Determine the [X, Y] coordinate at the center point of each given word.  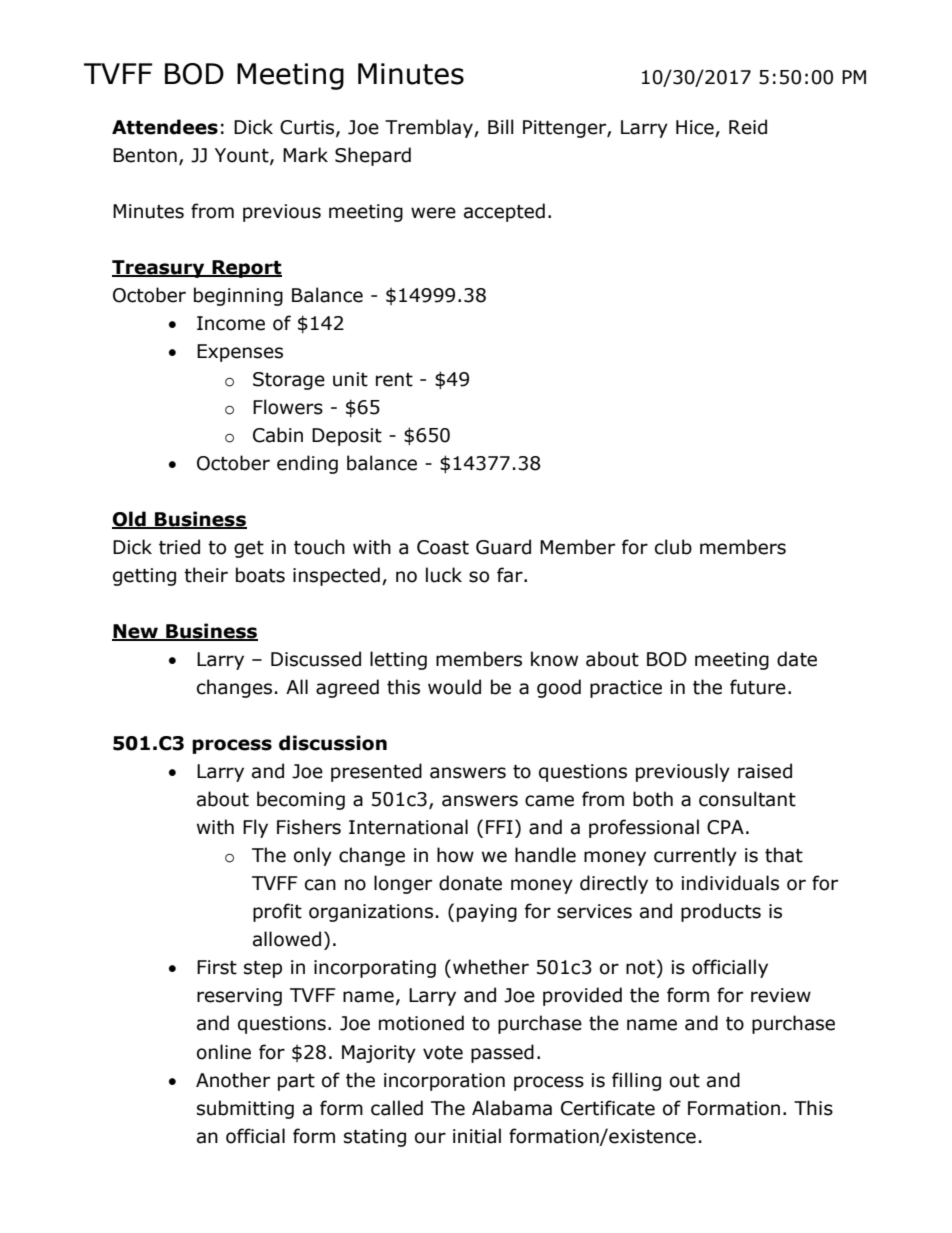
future [758, 687]
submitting [245, 1109]
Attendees [165, 127]
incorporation [444, 1082]
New [136, 632]
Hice [695, 127]
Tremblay [430, 128]
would [454, 687]
